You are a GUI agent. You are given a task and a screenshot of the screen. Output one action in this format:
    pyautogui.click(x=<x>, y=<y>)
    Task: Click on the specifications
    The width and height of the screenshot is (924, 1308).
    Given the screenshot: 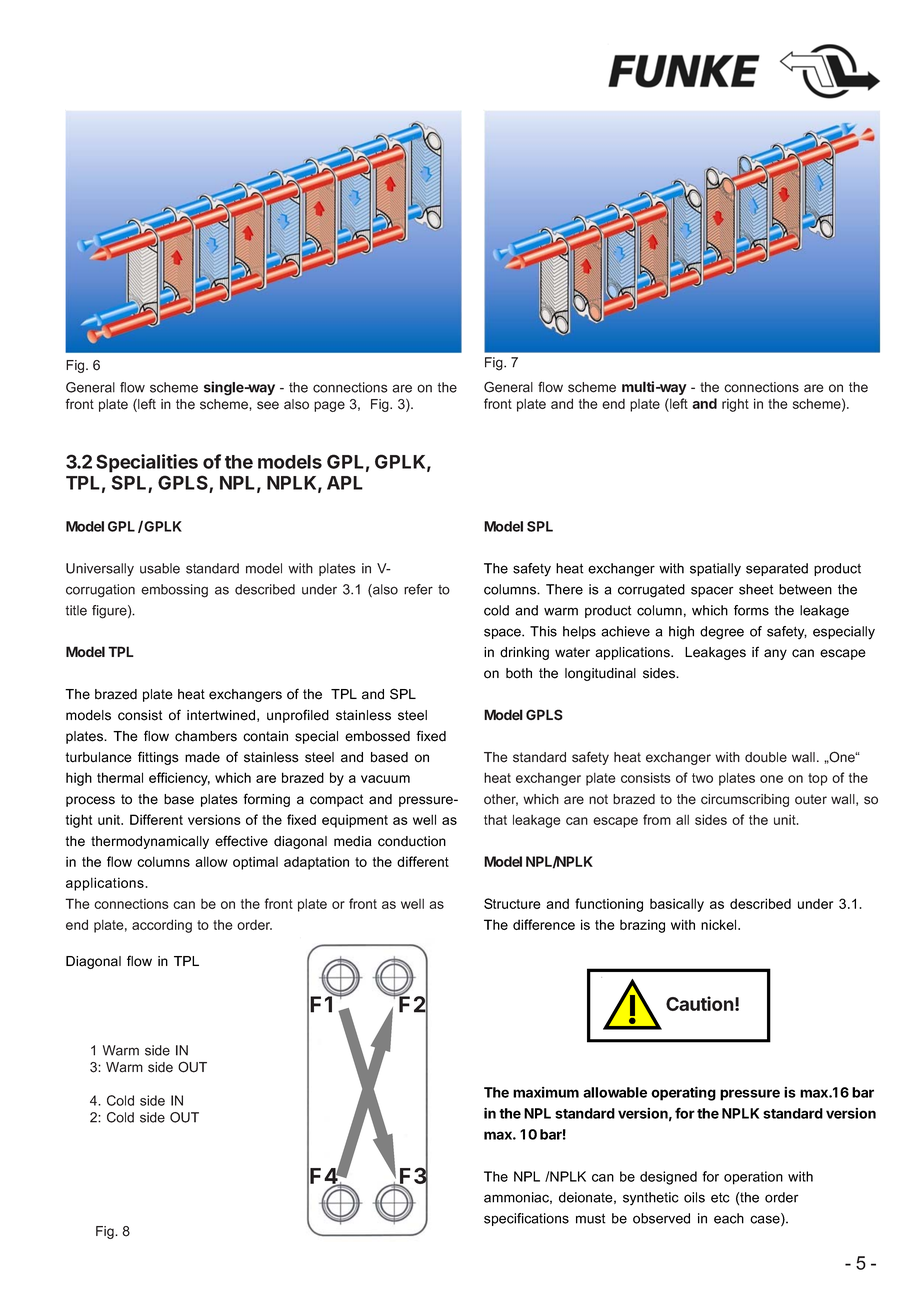 What is the action you would take?
    pyautogui.click(x=526, y=1219)
